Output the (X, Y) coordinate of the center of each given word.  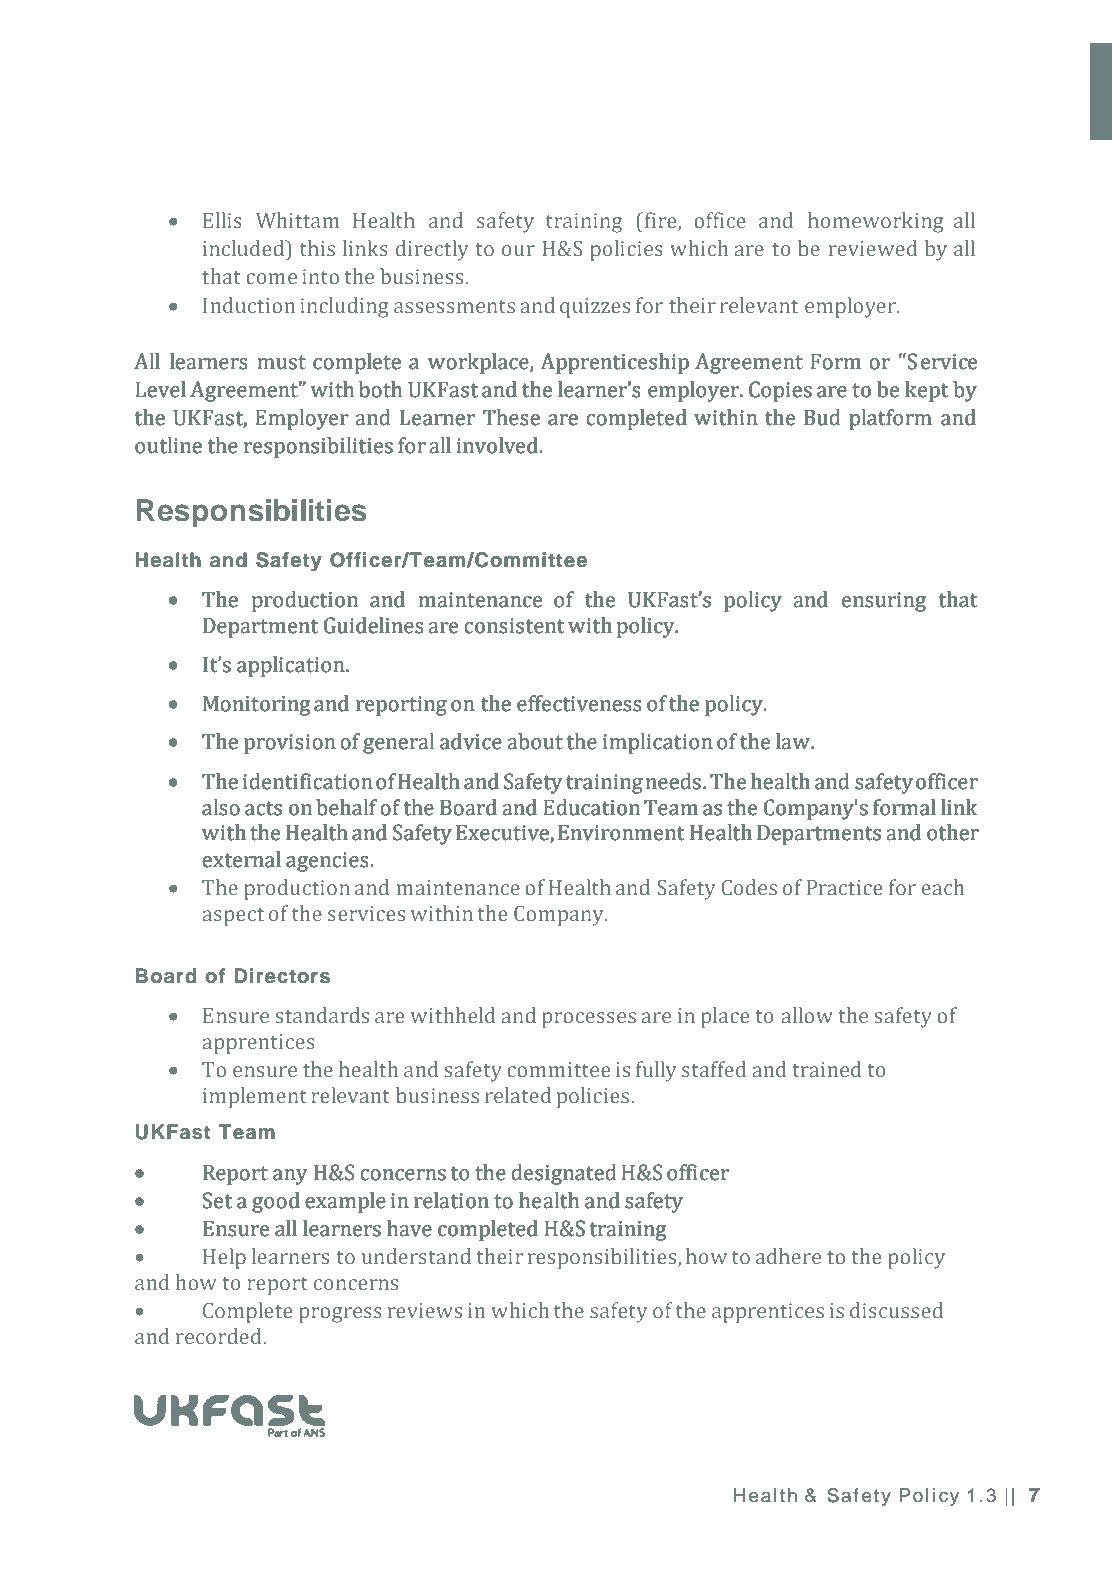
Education (591, 807)
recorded (220, 1336)
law (794, 741)
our (518, 250)
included (245, 248)
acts (263, 808)
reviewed (873, 248)
